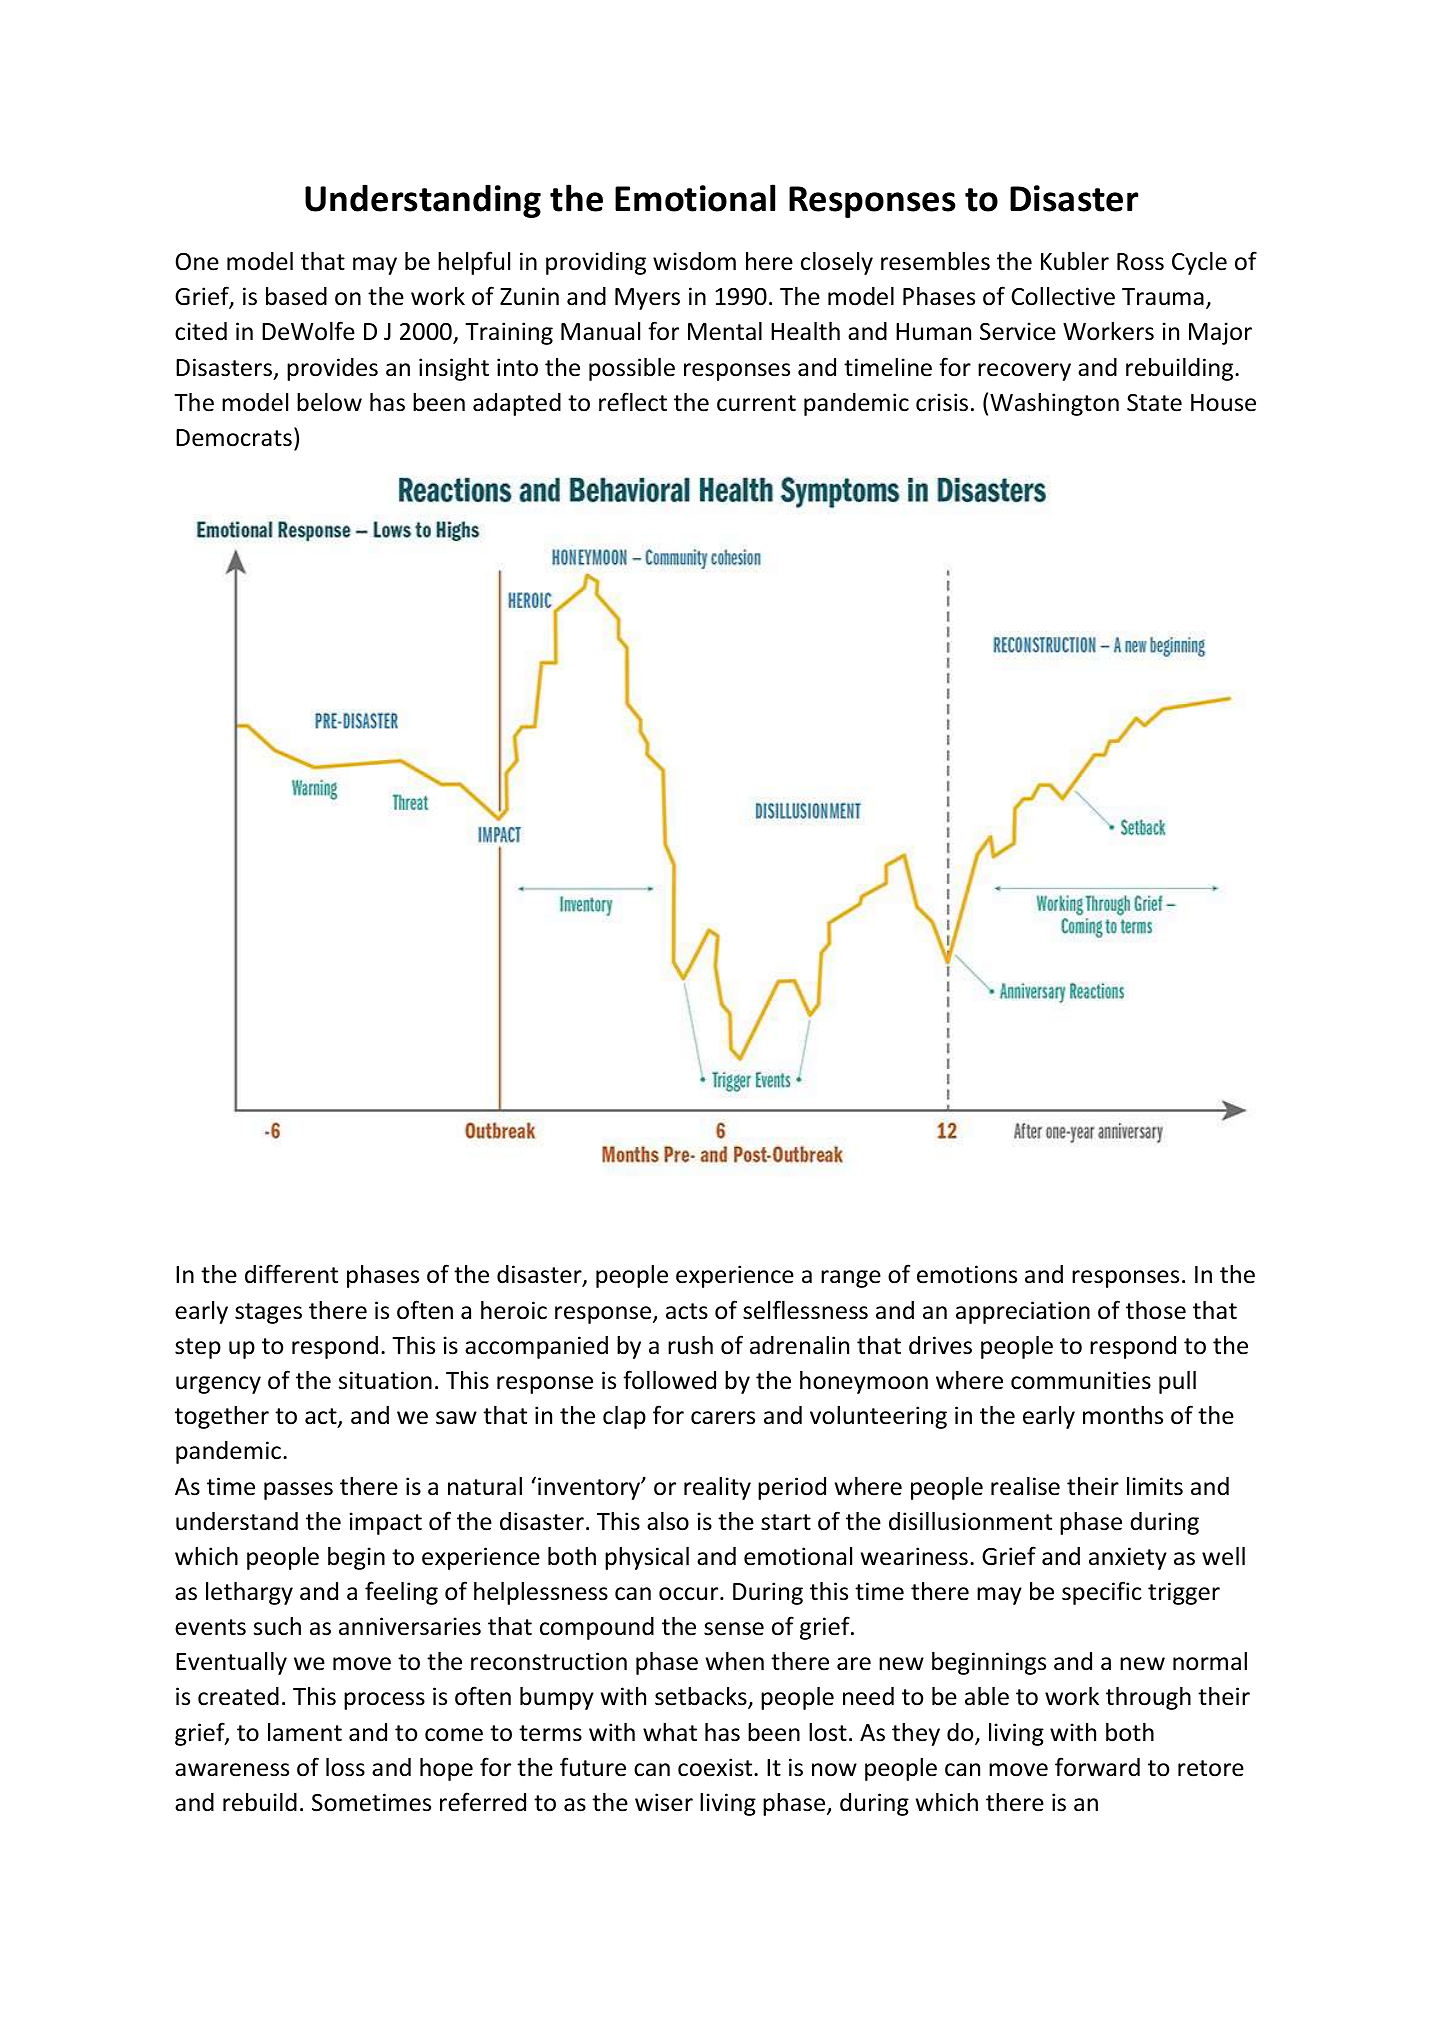 Image resolution: width=1444 pixels, height=2042 pixels. What do you see at coordinates (234, 438) in the screenshot?
I see `Democrats` at bounding box center [234, 438].
